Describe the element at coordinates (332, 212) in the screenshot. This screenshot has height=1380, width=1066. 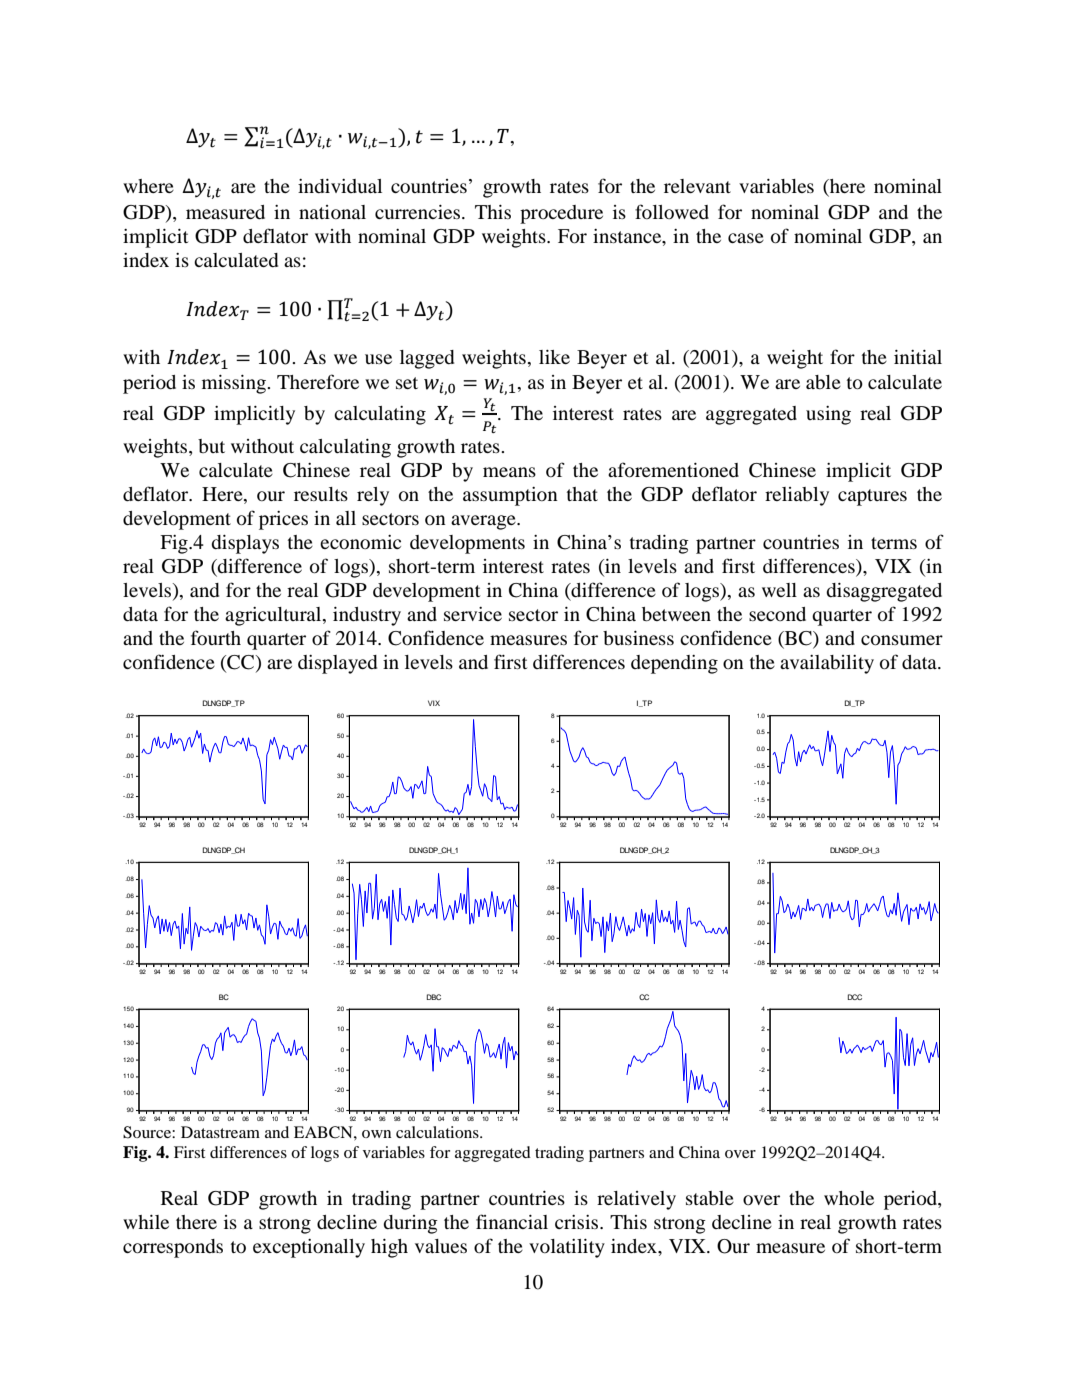
I see `national` at that location.
